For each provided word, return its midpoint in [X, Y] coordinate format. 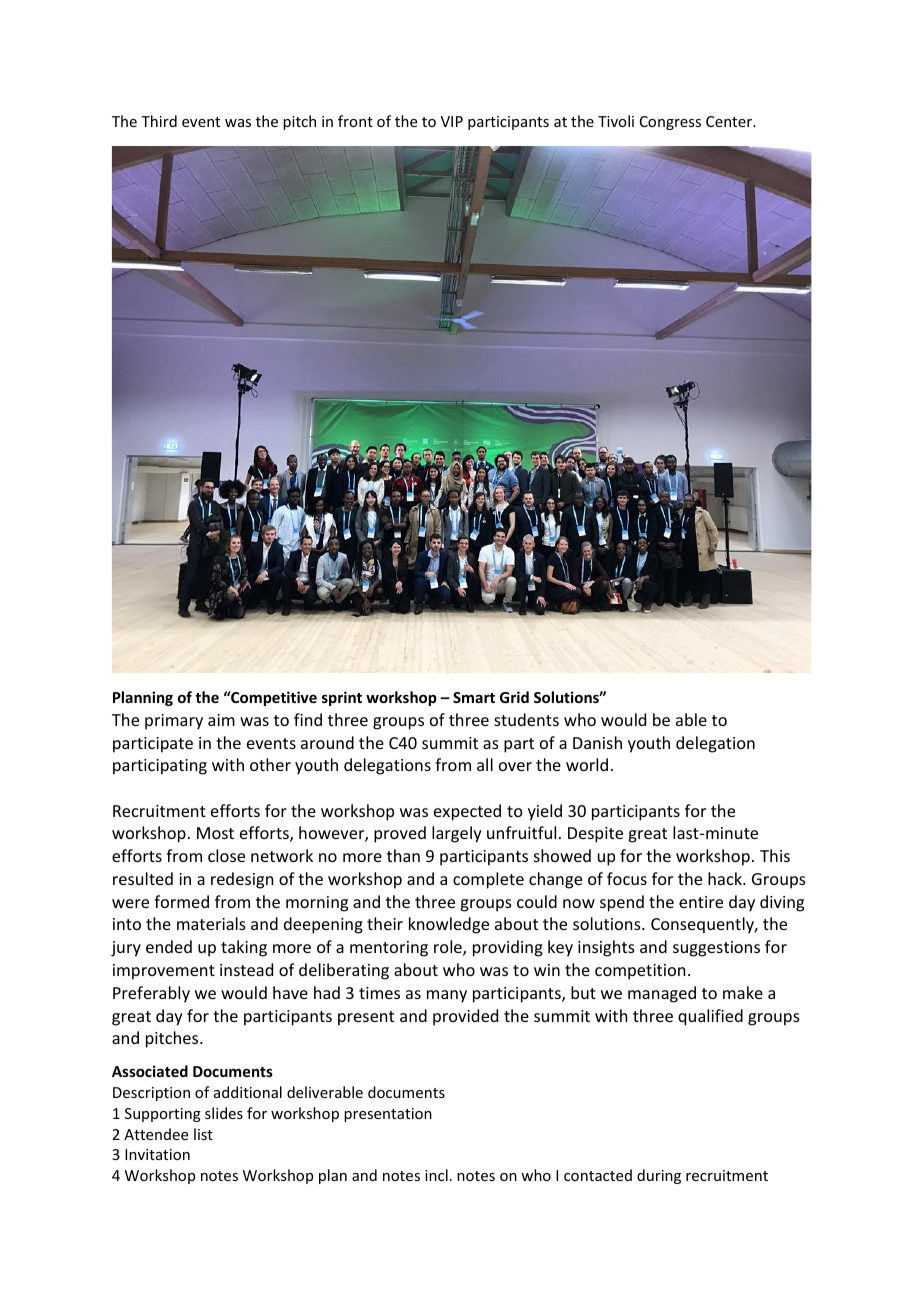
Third [159, 121]
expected [467, 812]
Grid [514, 697]
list [203, 1134]
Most [215, 833]
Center [730, 121]
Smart [474, 697]
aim [221, 720]
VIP [452, 121]
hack [726, 878]
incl [436, 1175]
